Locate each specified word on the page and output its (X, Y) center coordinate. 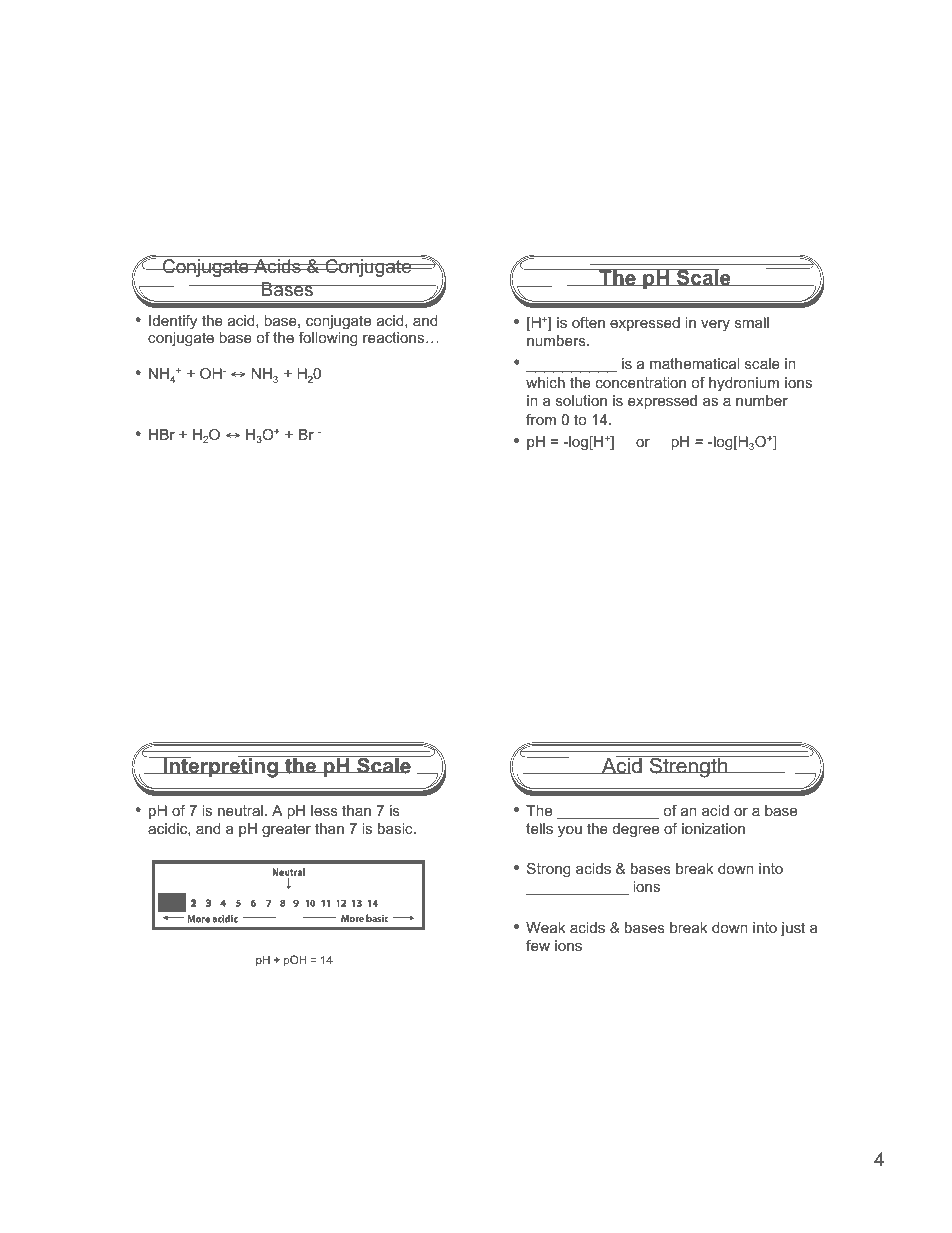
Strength (688, 767)
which (545, 382)
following (328, 339)
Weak (545, 927)
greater (286, 830)
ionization (713, 828)
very (715, 325)
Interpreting (220, 767)
